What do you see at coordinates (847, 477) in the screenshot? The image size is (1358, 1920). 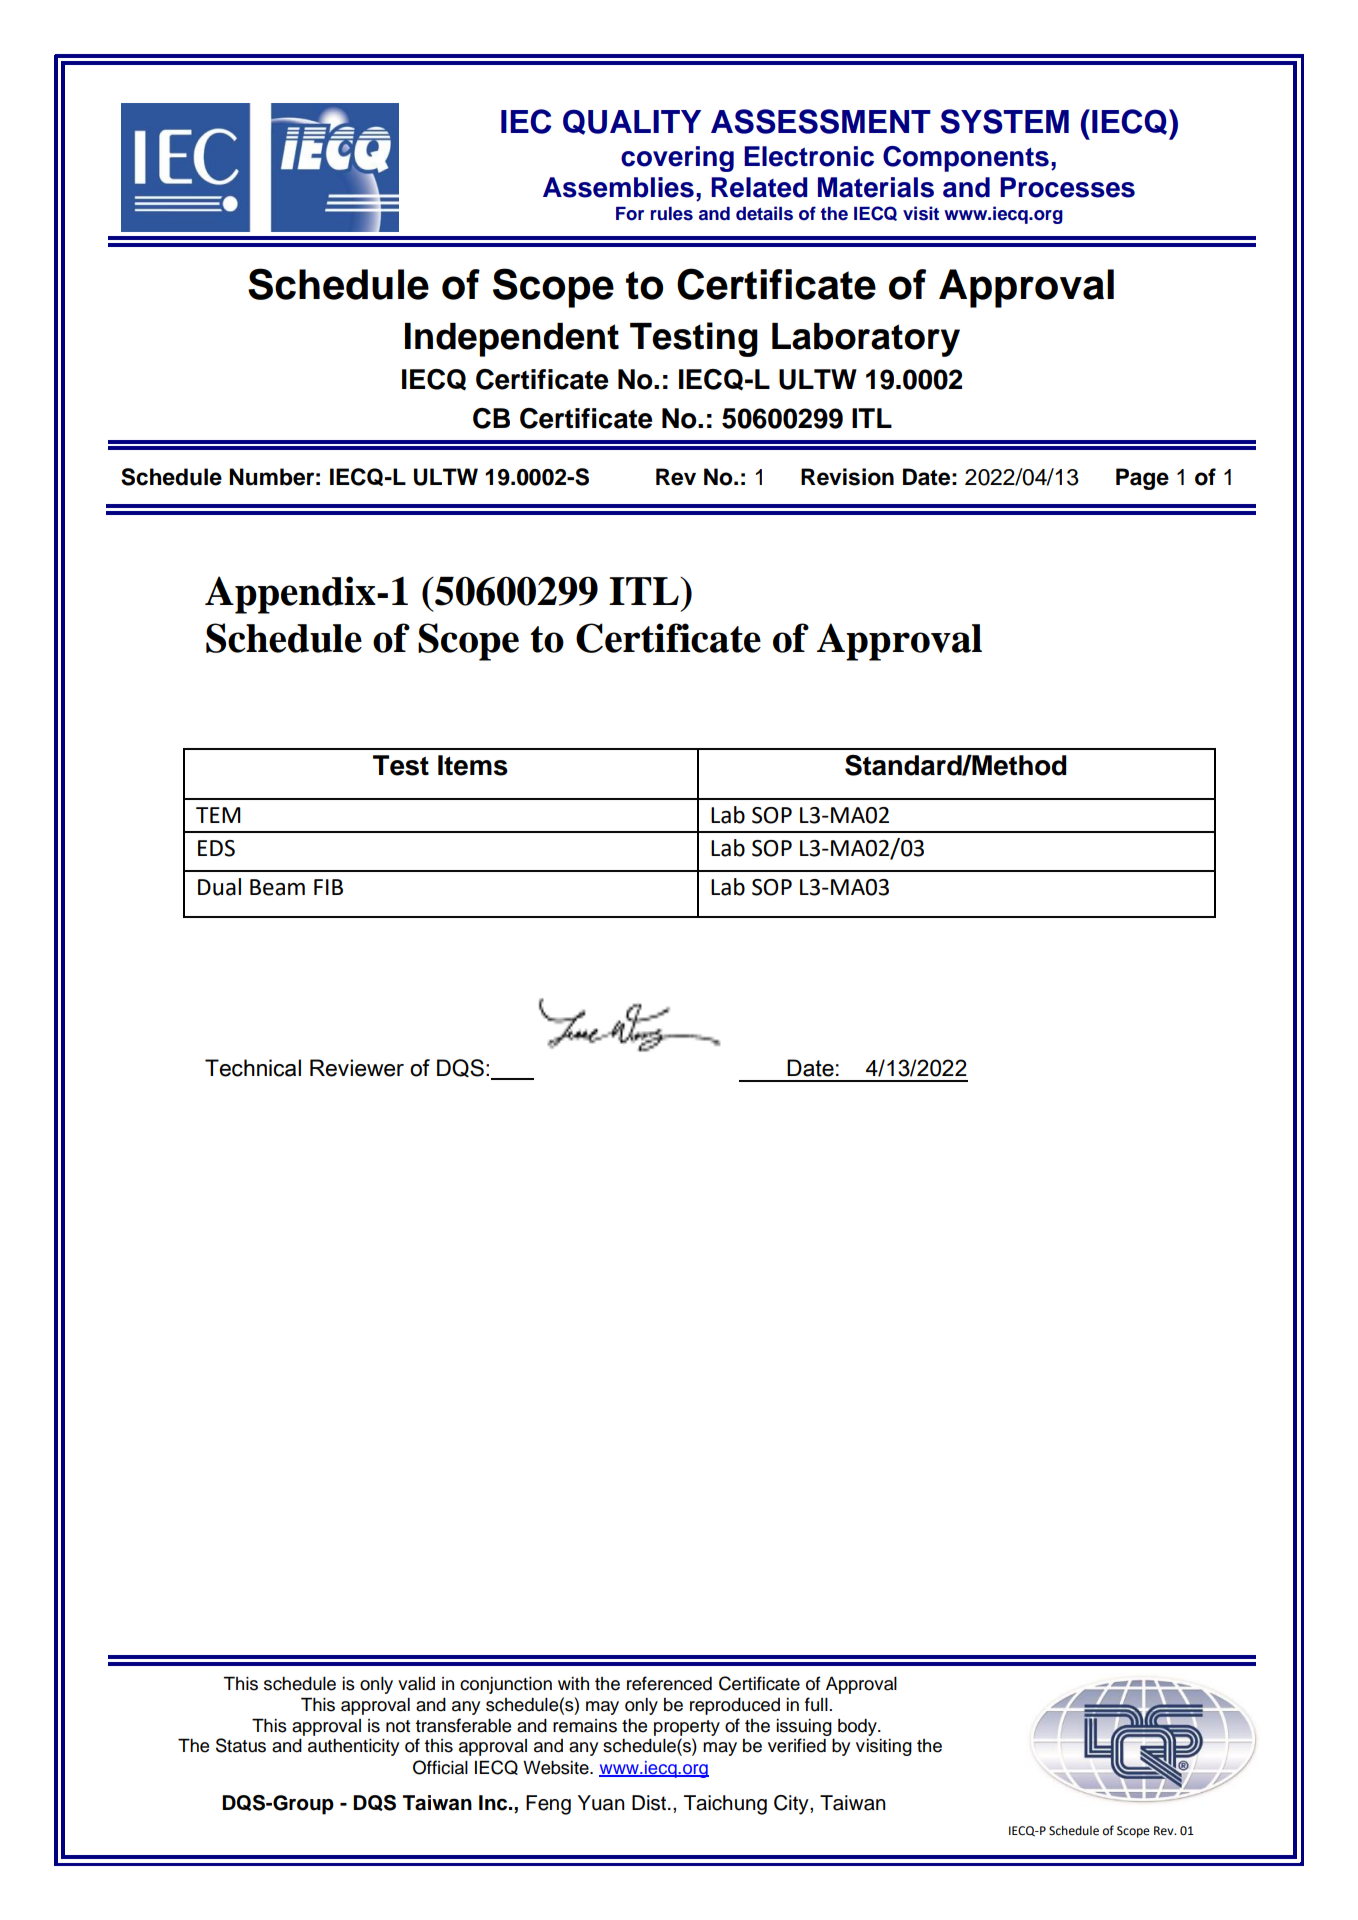 I see `Revision` at bounding box center [847, 477].
